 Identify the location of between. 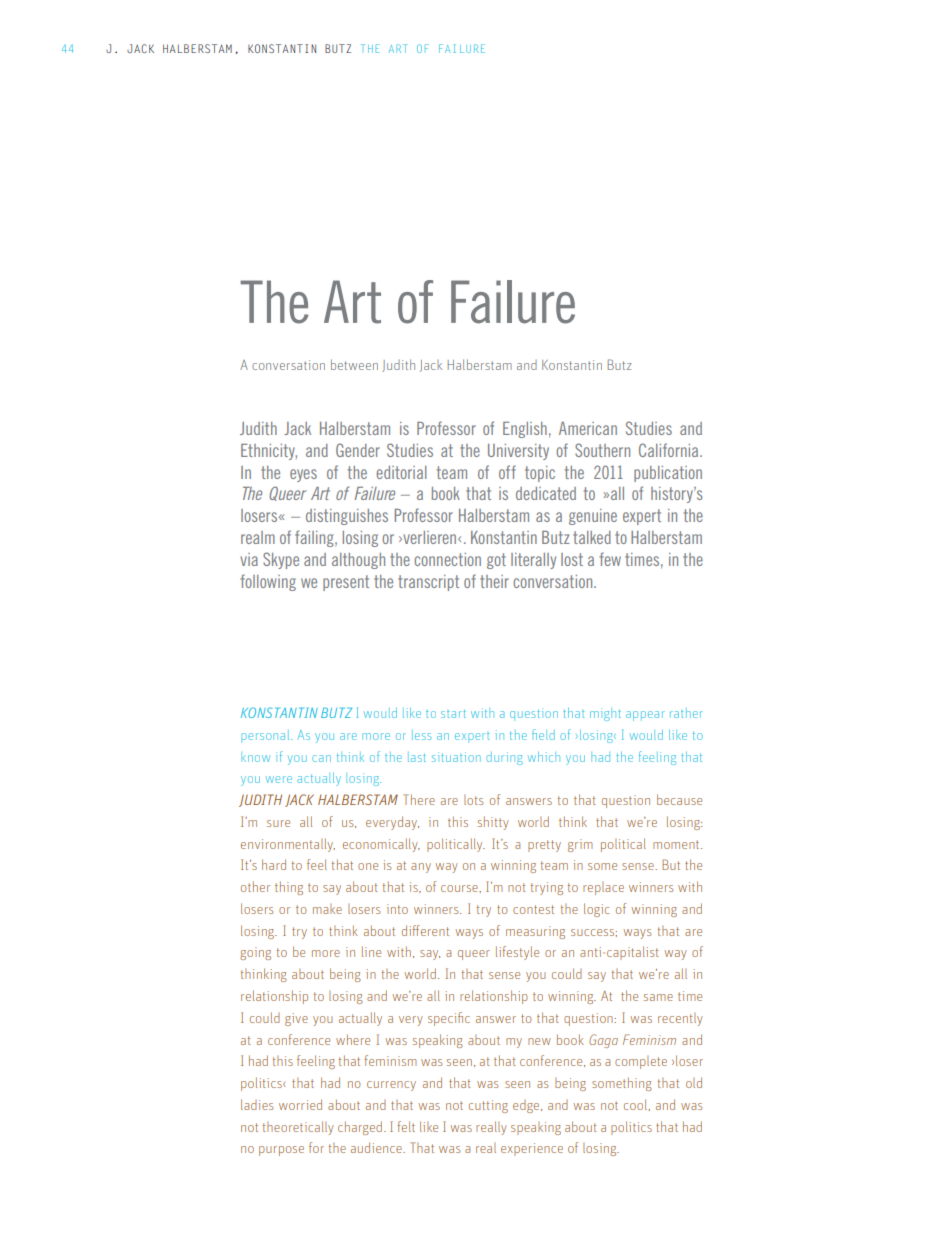
(354, 364).
